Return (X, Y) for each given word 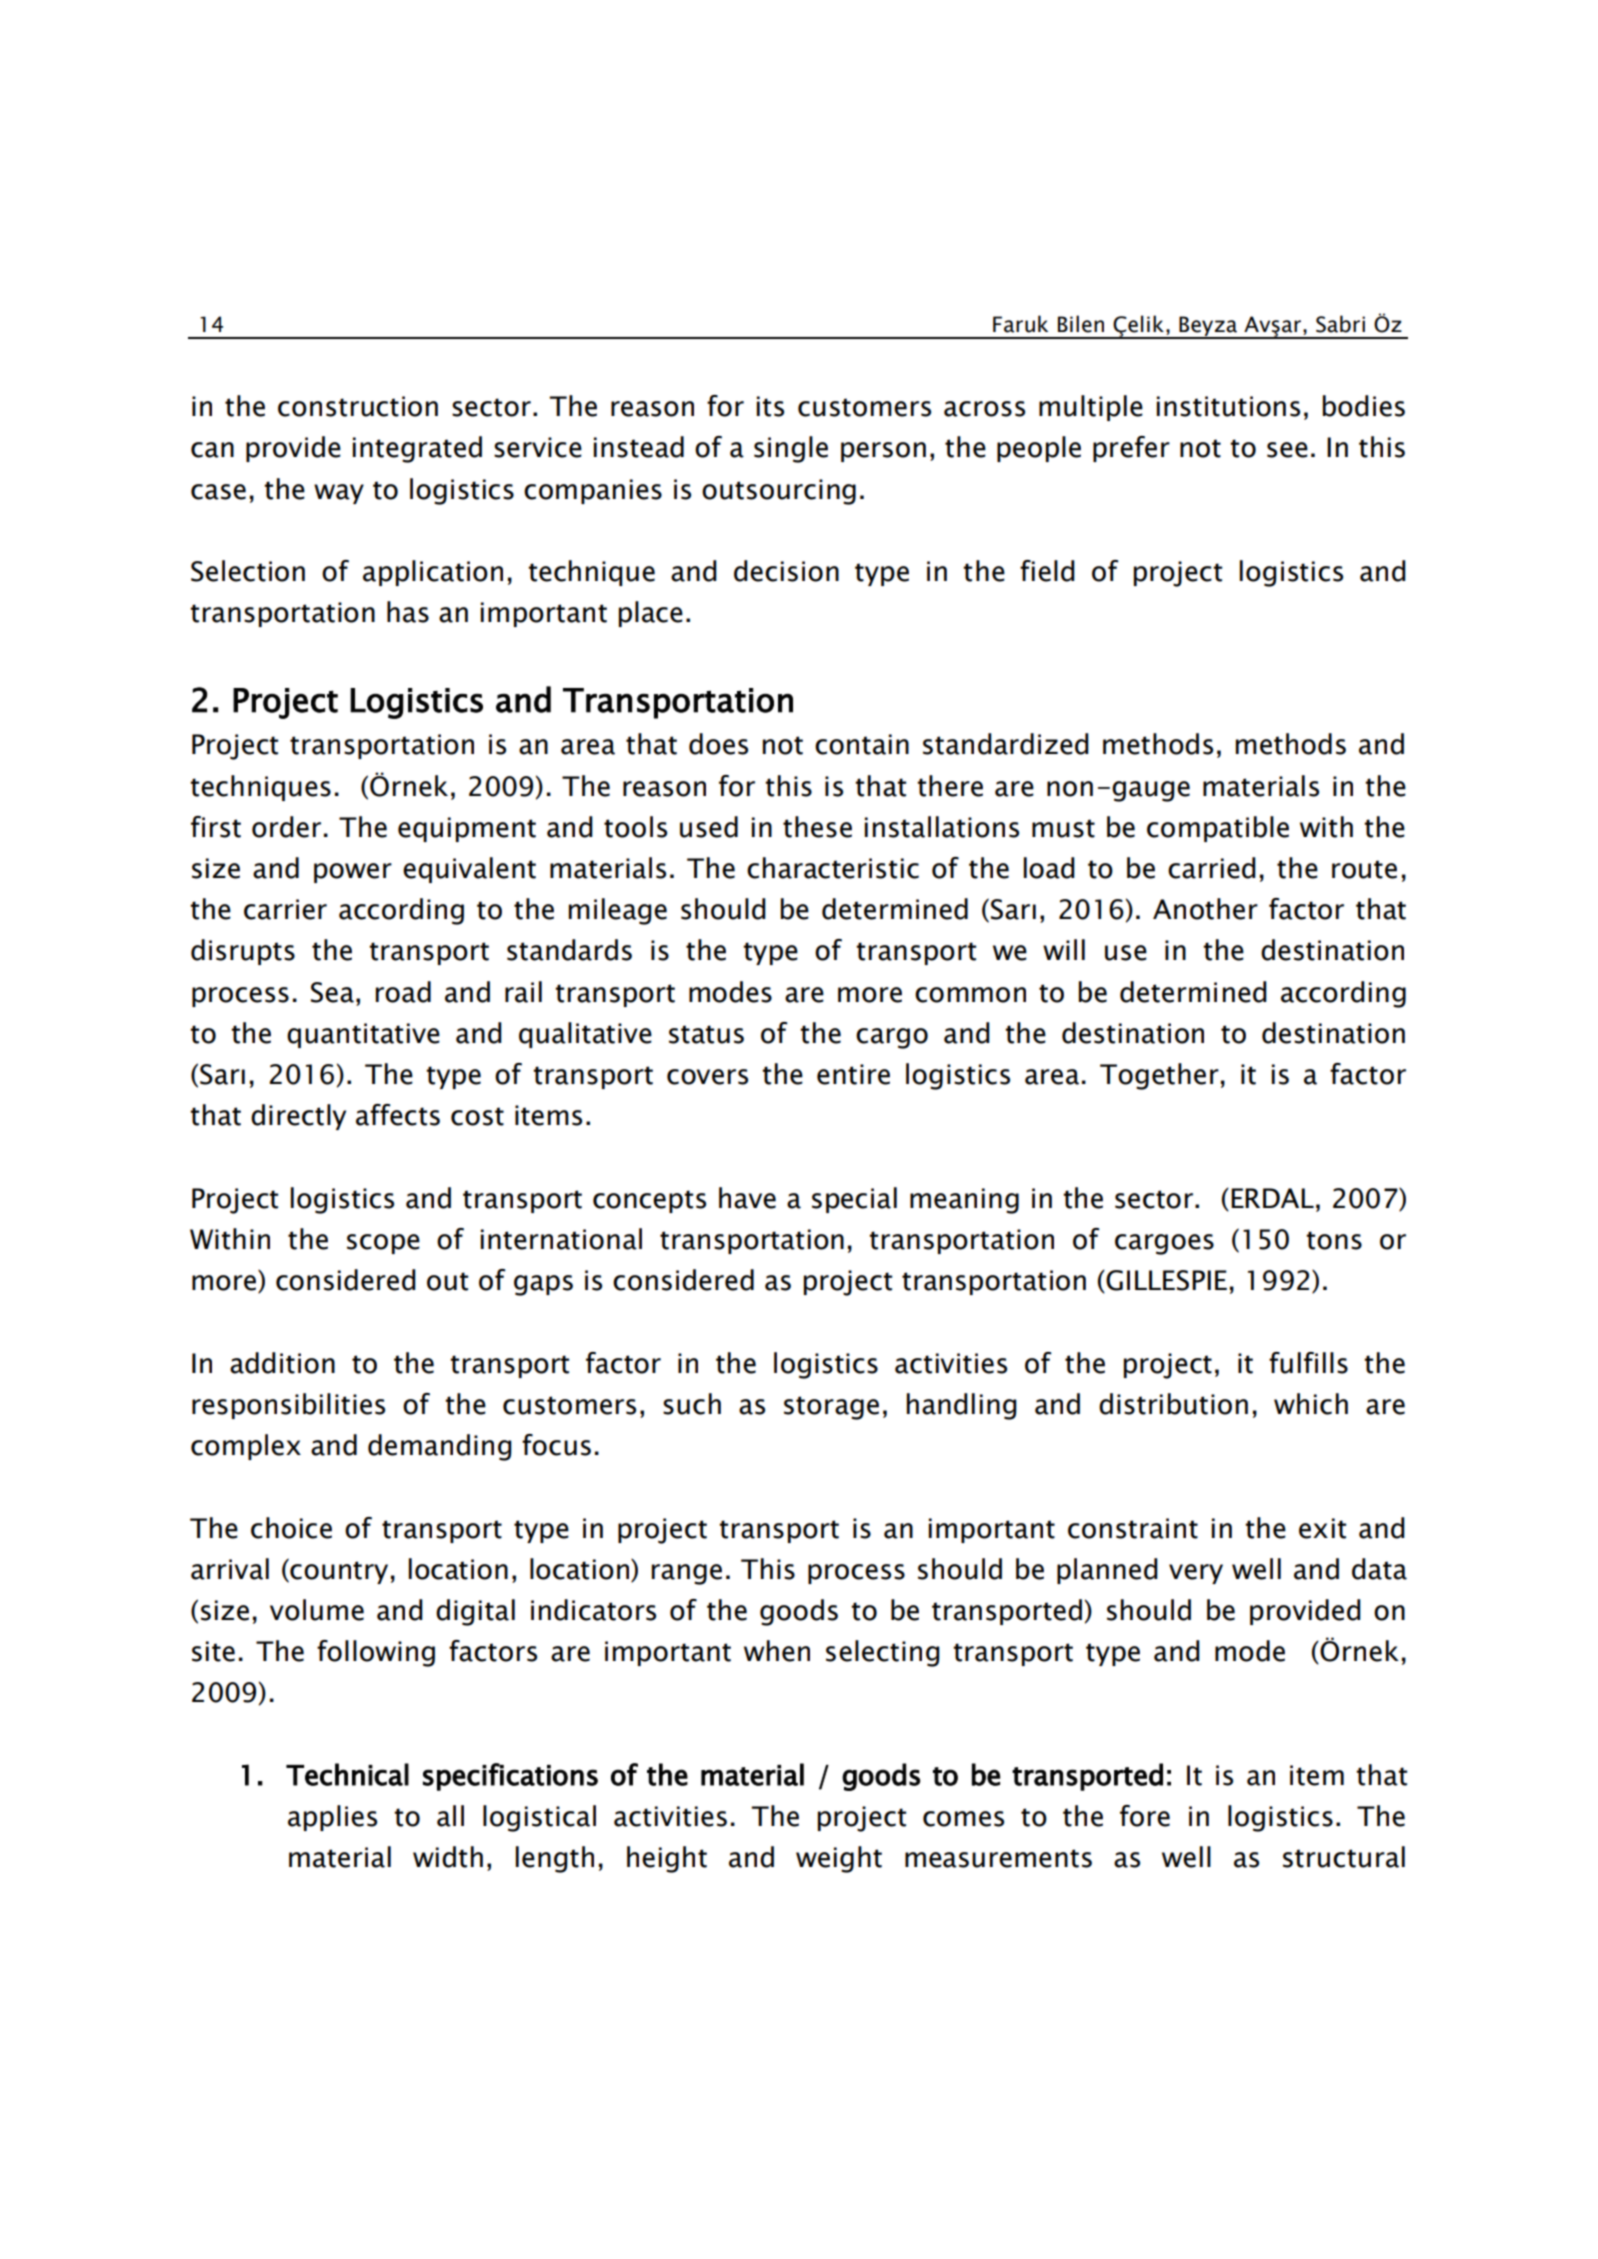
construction (358, 406)
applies (332, 1818)
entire (853, 1074)
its (770, 406)
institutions (1228, 406)
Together (1159, 1076)
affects (398, 1115)
